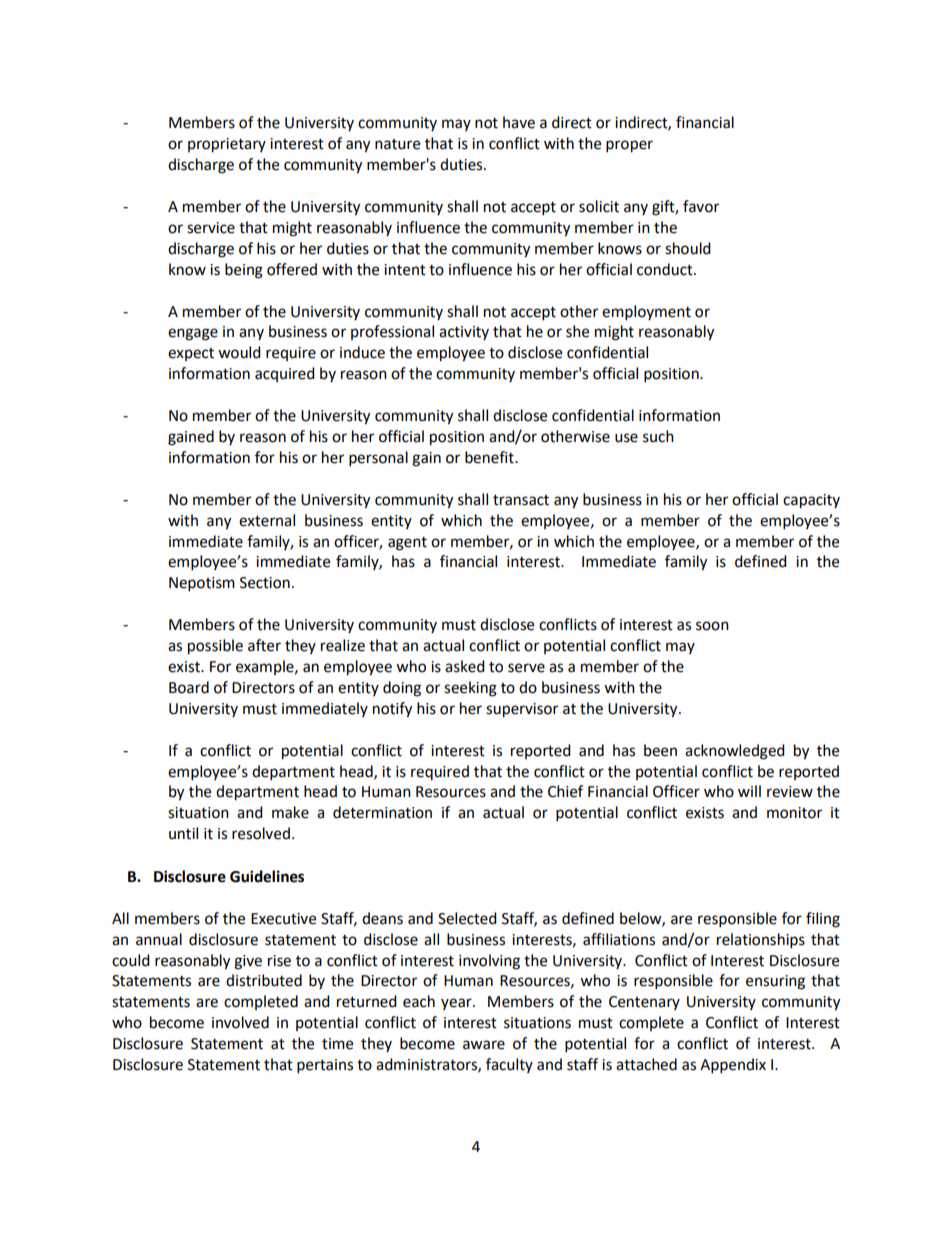  Describe the element at coordinates (240, 1022) in the image. I see `involved` at that location.
